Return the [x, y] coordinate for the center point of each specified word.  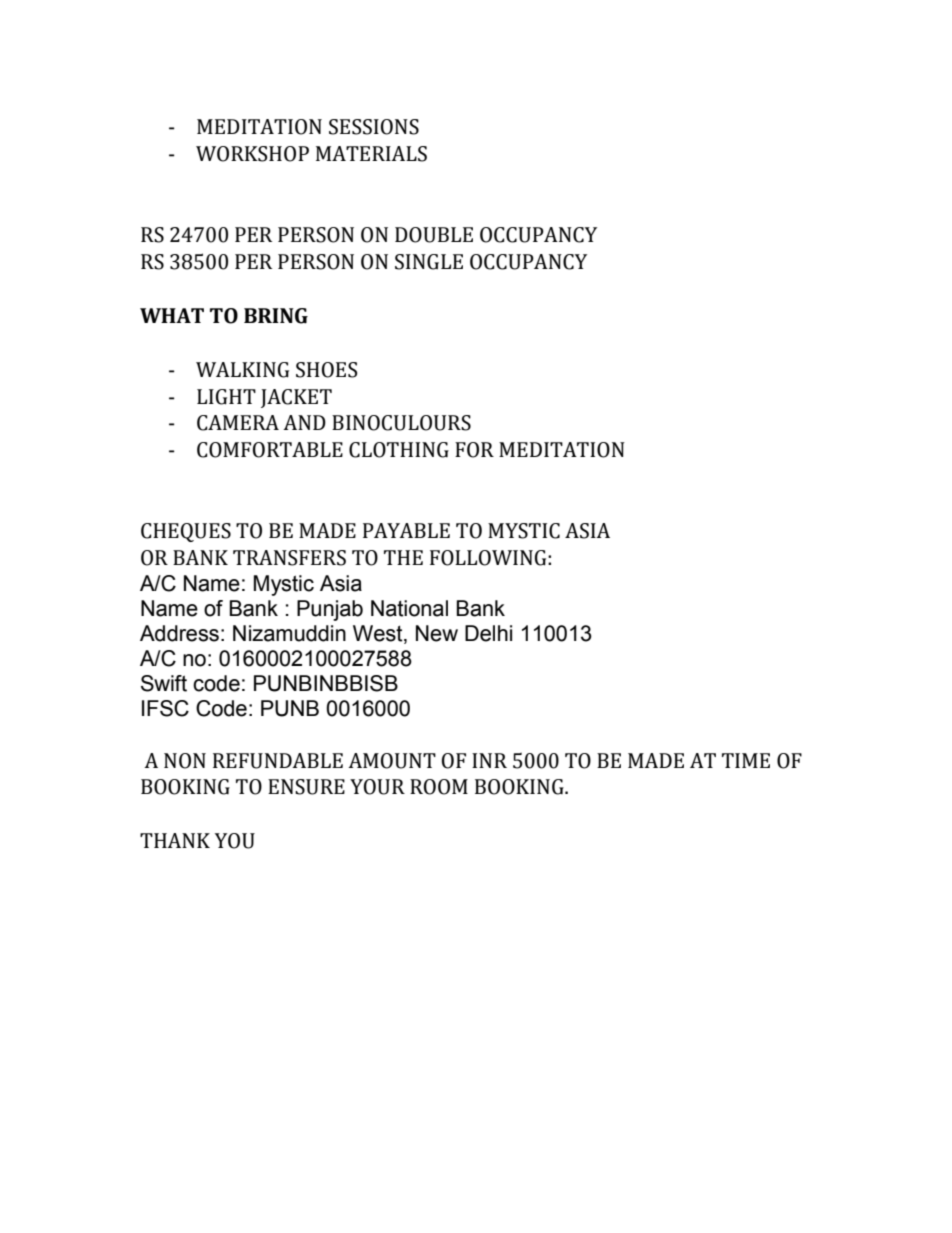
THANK [175, 840]
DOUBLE [434, 235]
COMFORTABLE [270, 450]
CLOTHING [399, 450]
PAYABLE [406, 530]
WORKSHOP [252, 154]
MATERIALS [371, 154]
